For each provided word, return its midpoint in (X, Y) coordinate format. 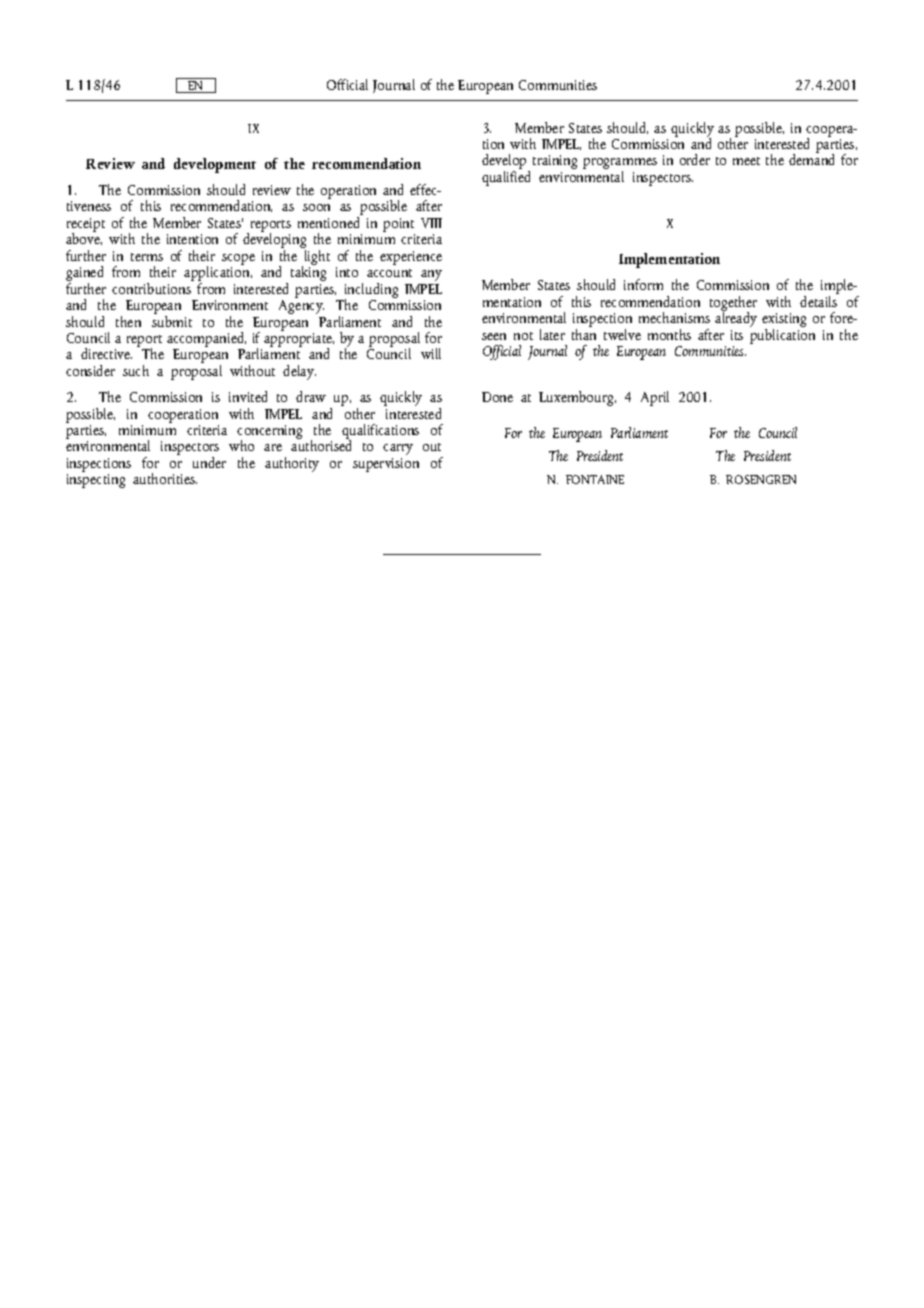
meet (746, 161)
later (552, 334)
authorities (165, 478)
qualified (506, 178)
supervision (386, 465)
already (736, 318)
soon (316, 207)
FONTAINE (595, 479)
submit (172, 320)
